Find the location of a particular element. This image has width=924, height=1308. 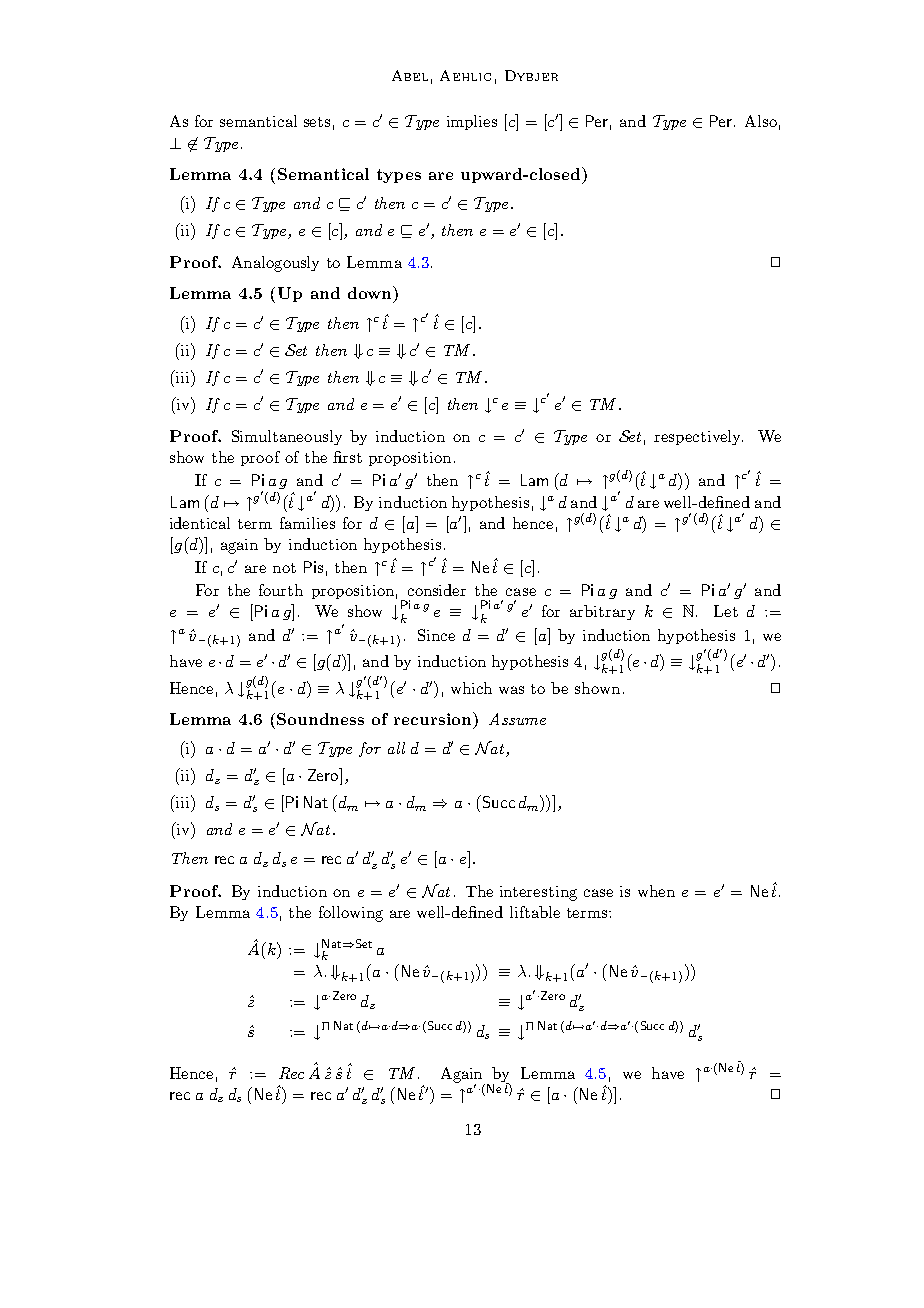

when is located at coordinates (656, 891).
